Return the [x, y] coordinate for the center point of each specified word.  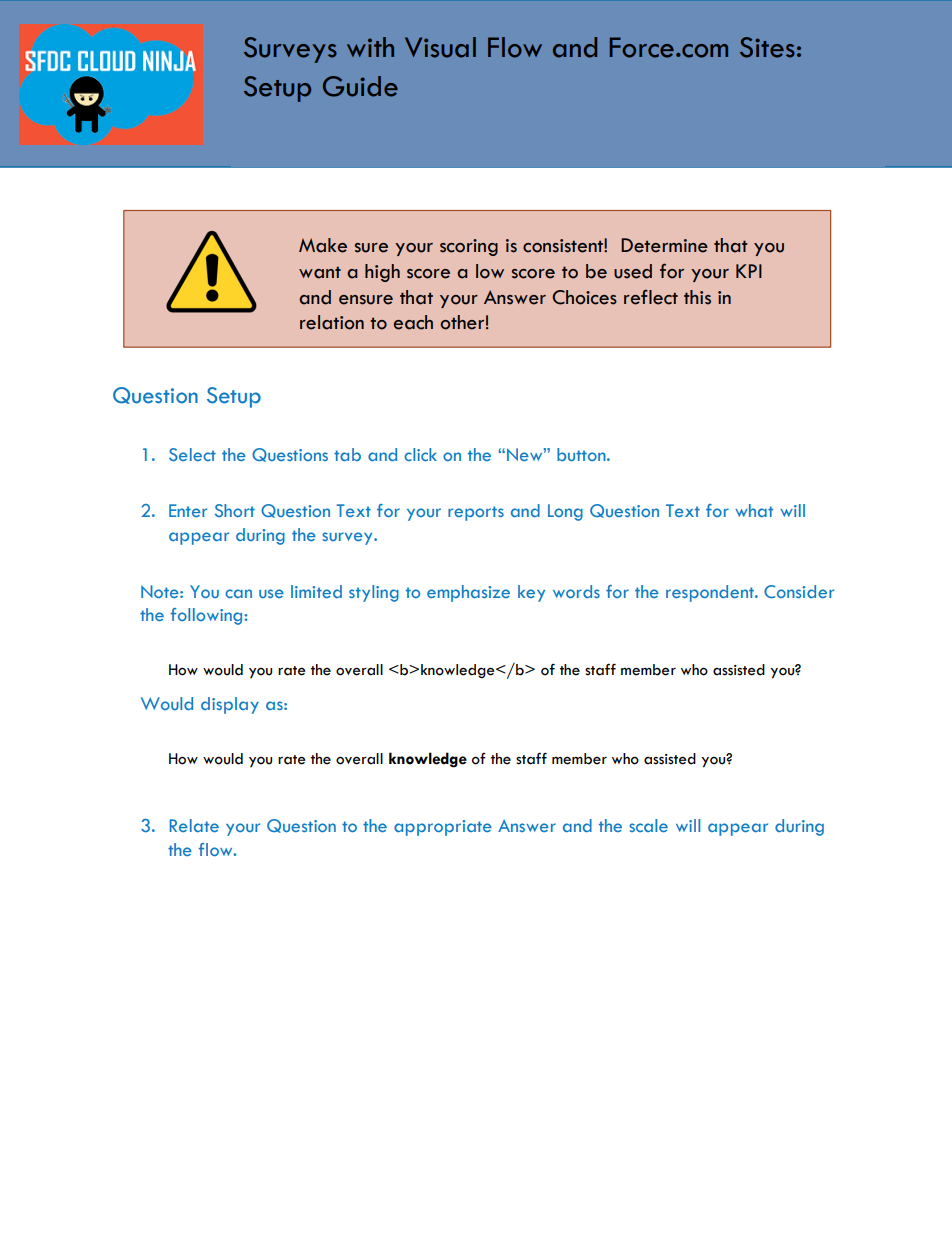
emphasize [468, 593]
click [420, 454]
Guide [360, 86]
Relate [194, 825]
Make [323, 245]
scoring [469, 247]
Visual [440, 47]
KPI [749, 271]
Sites [767, 47]
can [238, 593]
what [754, 510]
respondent [711, 593]
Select [192, 454]
